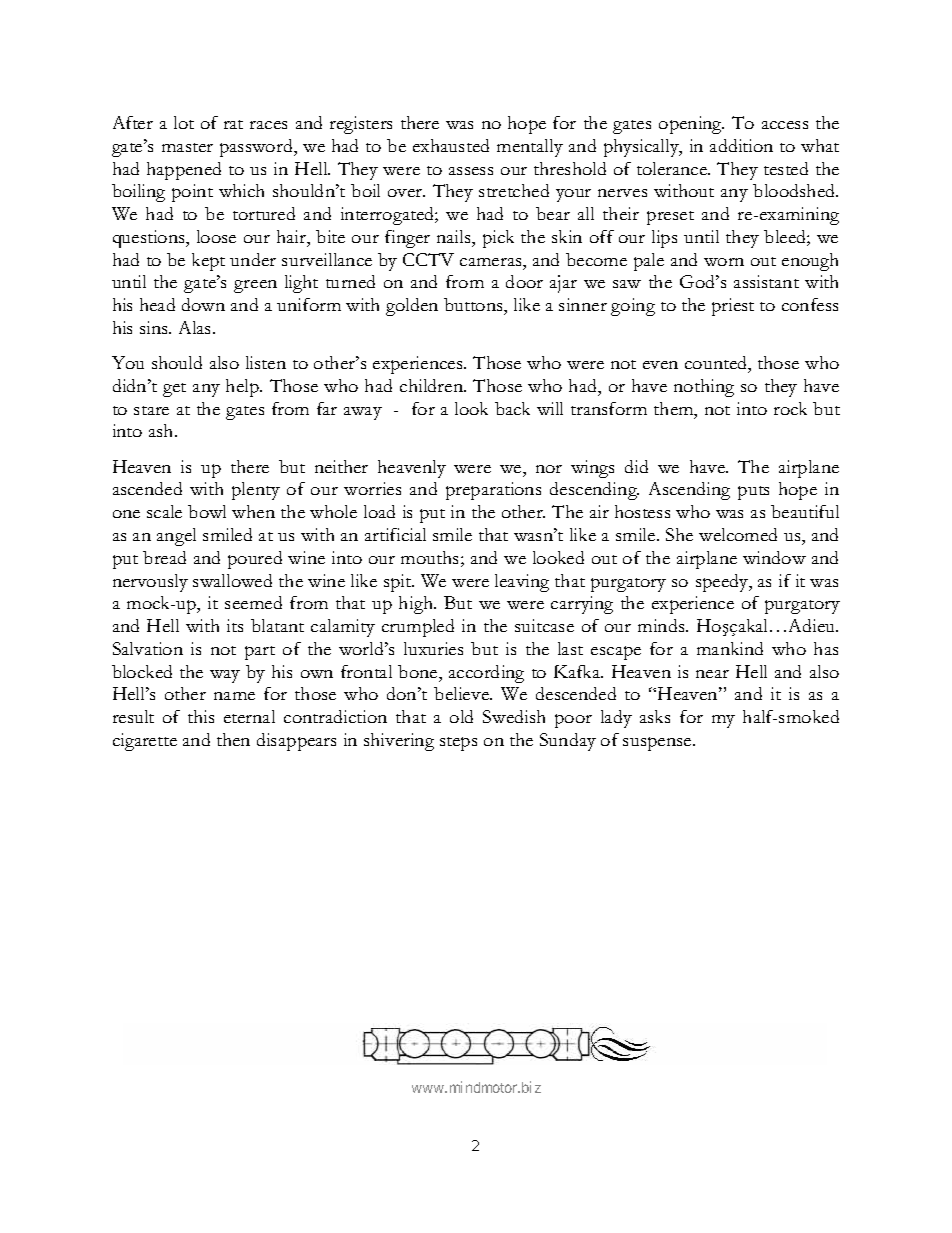 Image resolution: width=952 pixels, height=1233 pixels. Describe the element at coordinates (741, 145) in the document. I see `addition` at that location.
